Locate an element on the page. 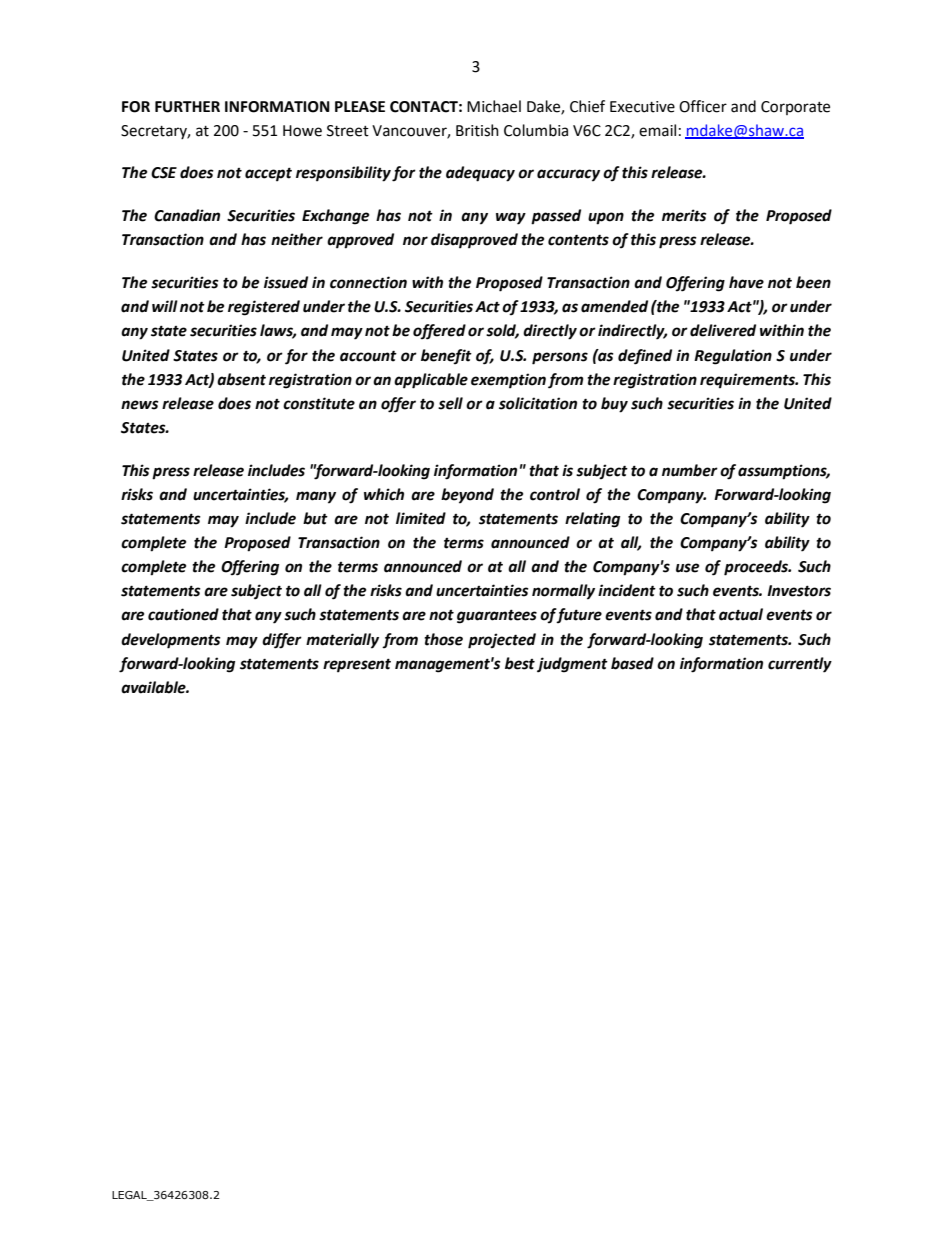  number is located at coordinates (690, 470).
